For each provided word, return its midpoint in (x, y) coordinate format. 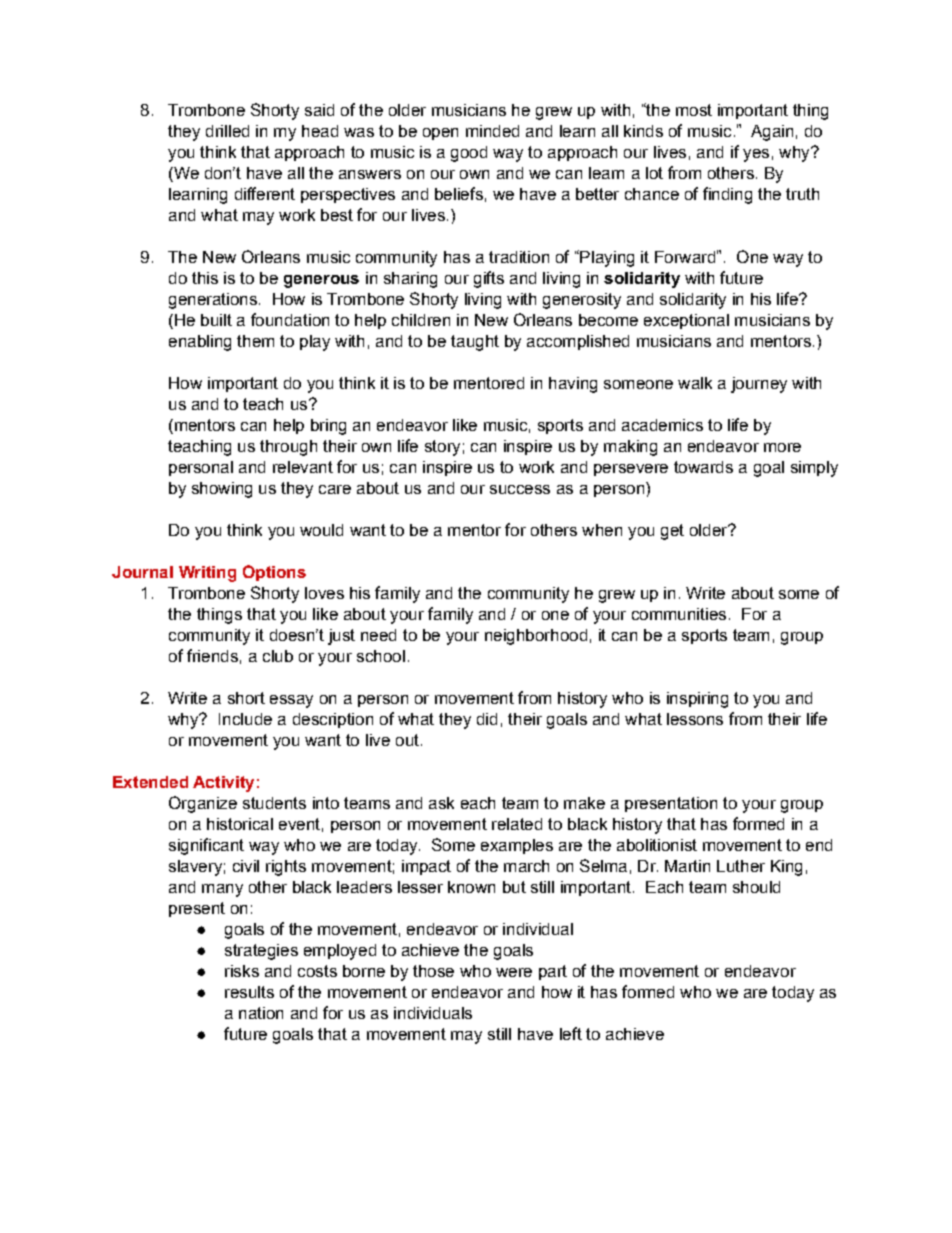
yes (756, 155)
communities (679, 614)
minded (492, 131)
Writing (207, 574)
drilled (227, 131)
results (249, 992)
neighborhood (536, 637)
